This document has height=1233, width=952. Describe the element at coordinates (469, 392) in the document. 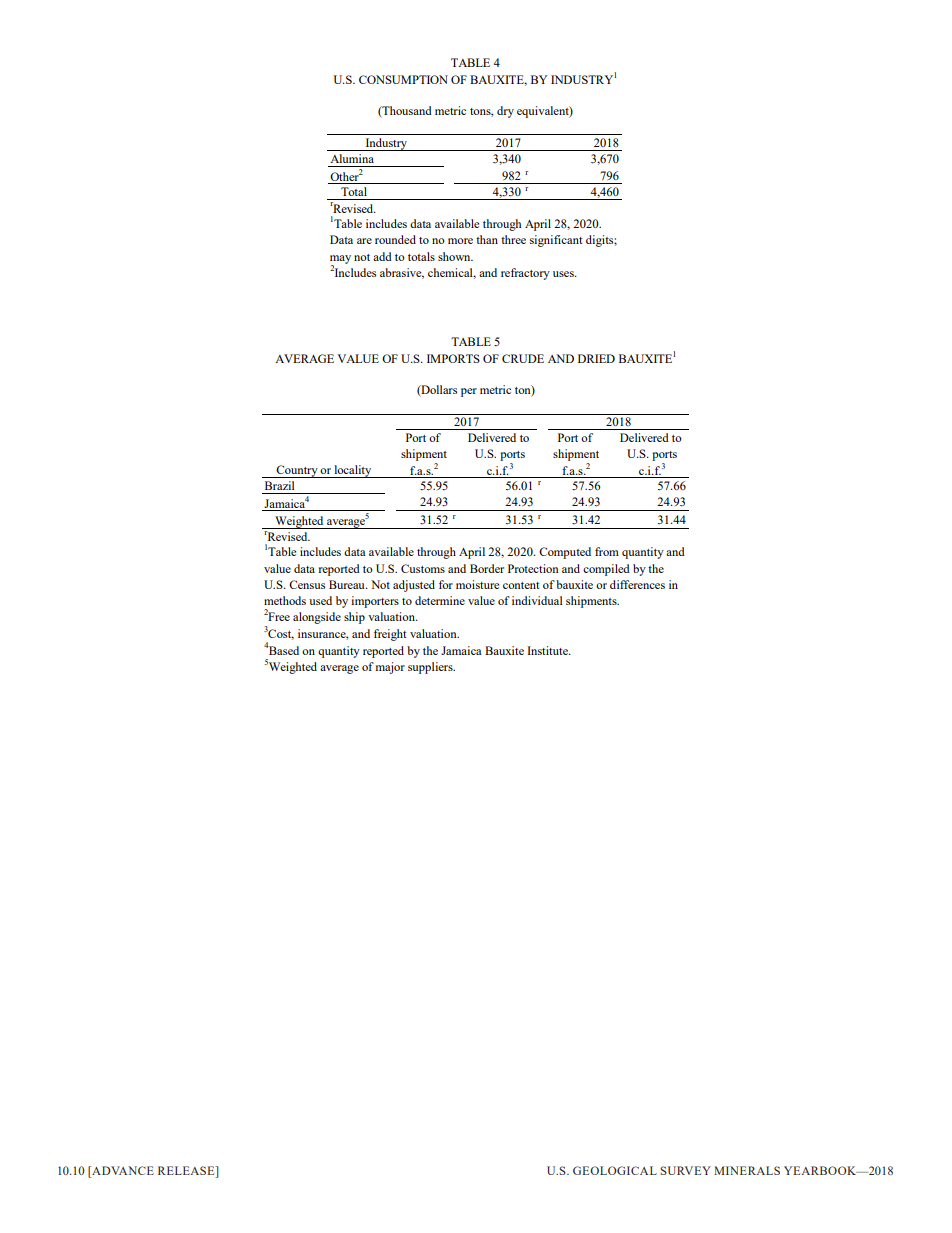

I see `per` at that location.
